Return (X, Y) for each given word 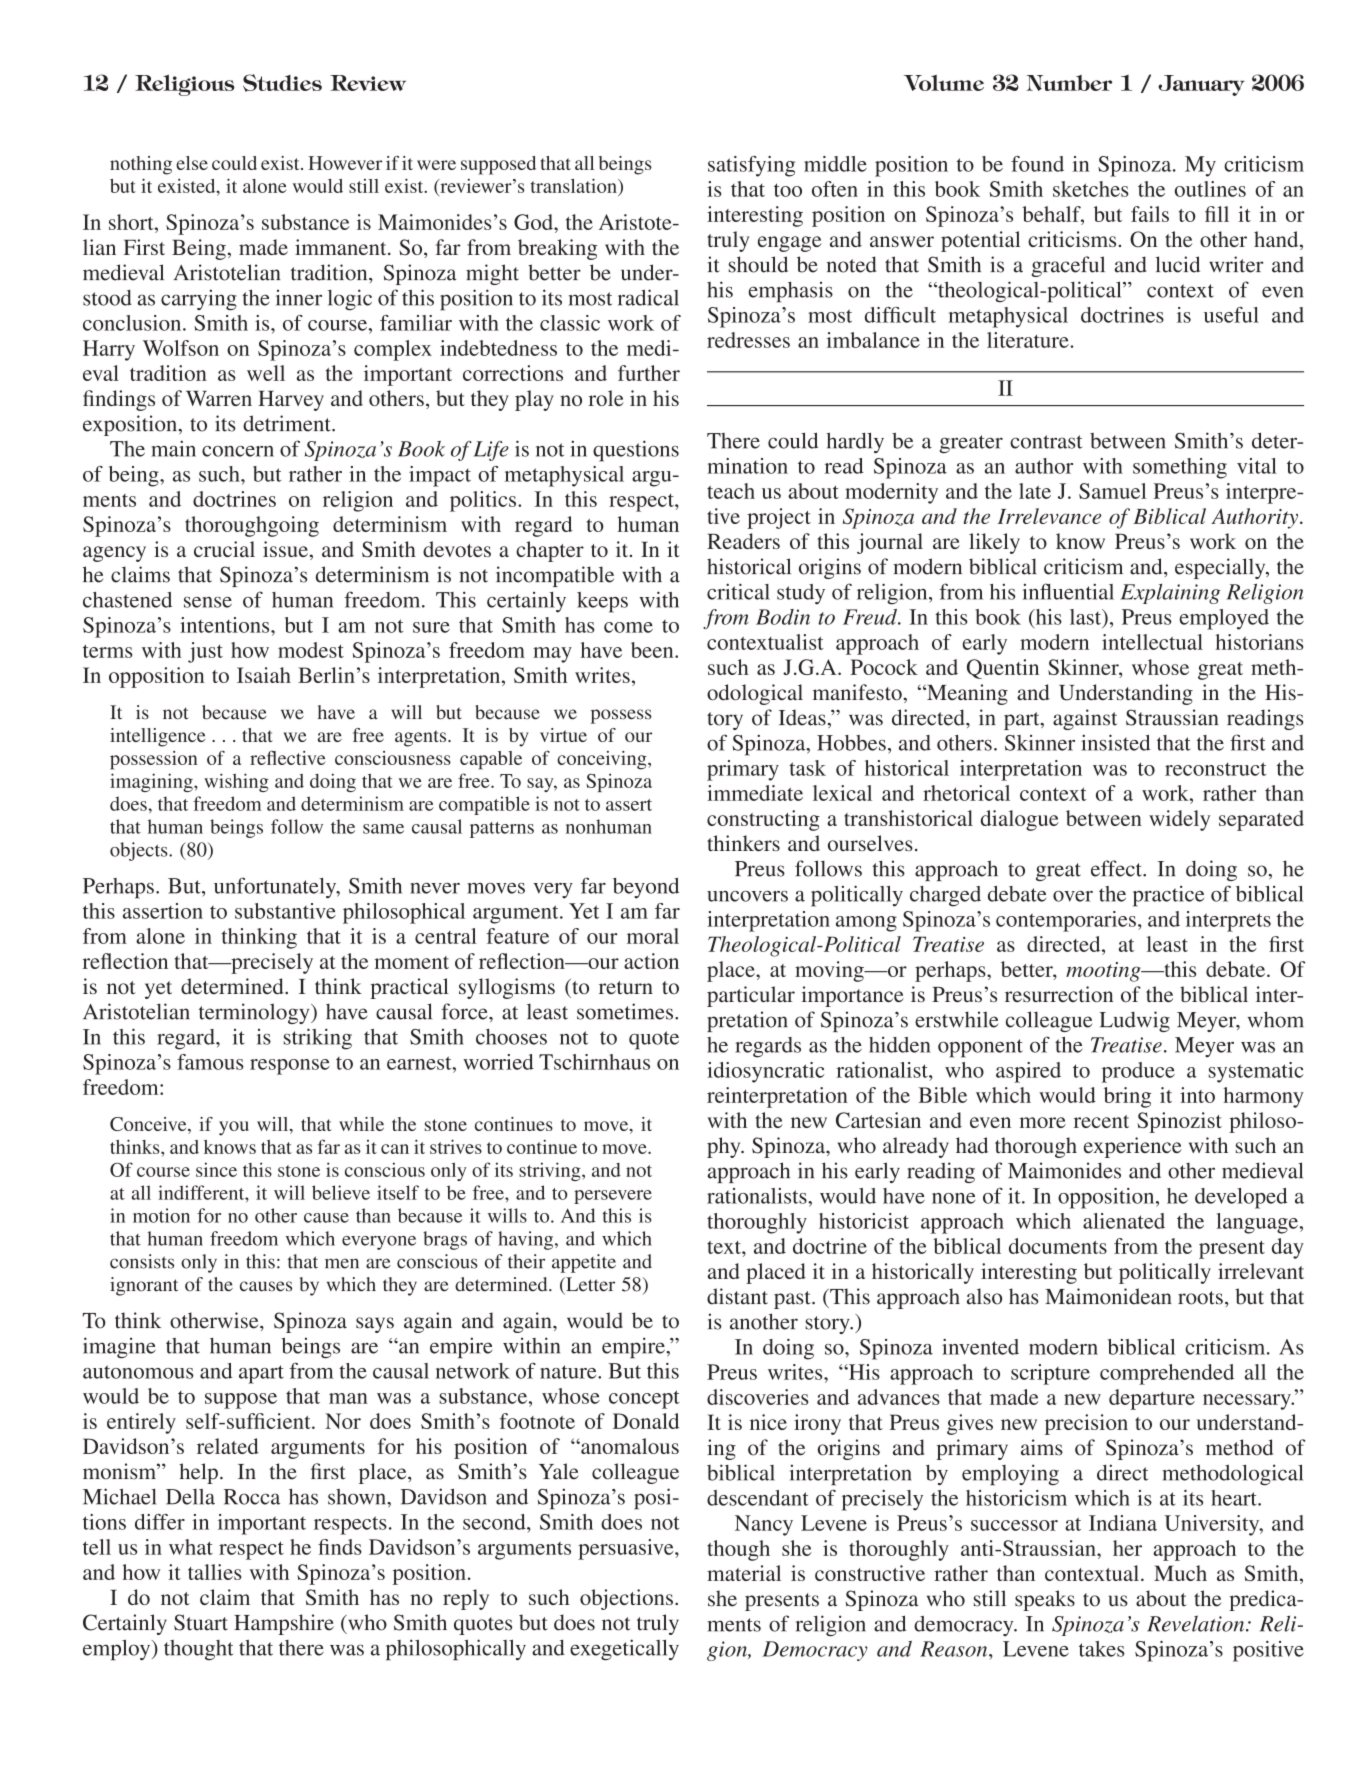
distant (737, 1296)
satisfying (751, 166)
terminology (255, 1013)
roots (1200, 1298)
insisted (1115, 742)
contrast (1046, 442)
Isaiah (264, 675)
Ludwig (1134, 1021)
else (192, 163)
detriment (288, 423)
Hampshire (284, 1624)
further (649, 373)
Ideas (802, 717)
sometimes (625, 1011)
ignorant (144, 1286)
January (1201, 85)
